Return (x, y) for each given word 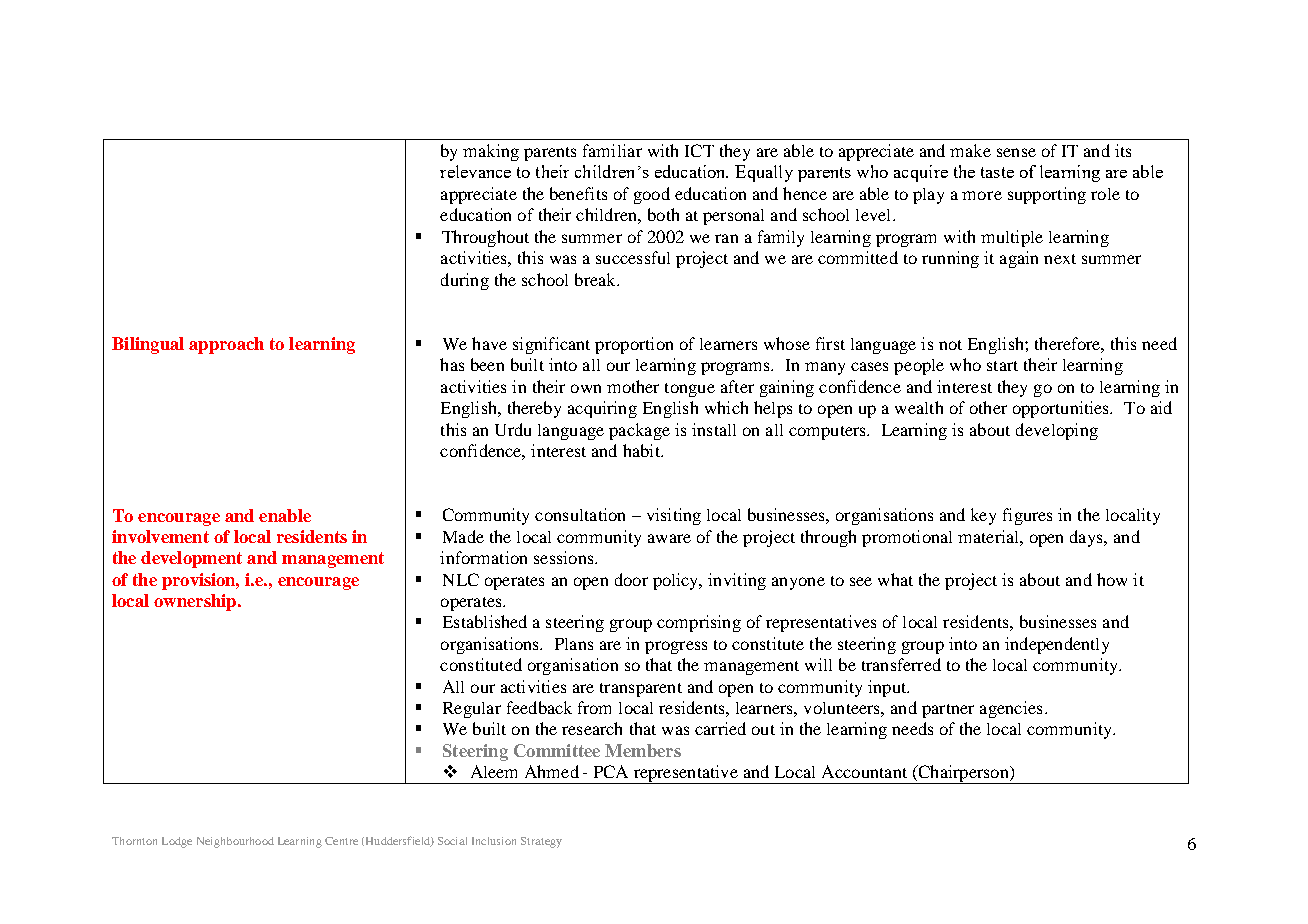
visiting (674, 516)
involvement (160, 536)
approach (226, 345)
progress (676, 647)
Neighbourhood (235, 842)
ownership (196, 602)
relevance (475, 171)
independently (1057, 645)
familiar (612, 150)
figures (1027, 516)
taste (997, 172)
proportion (634, 345)
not (950, 345)
